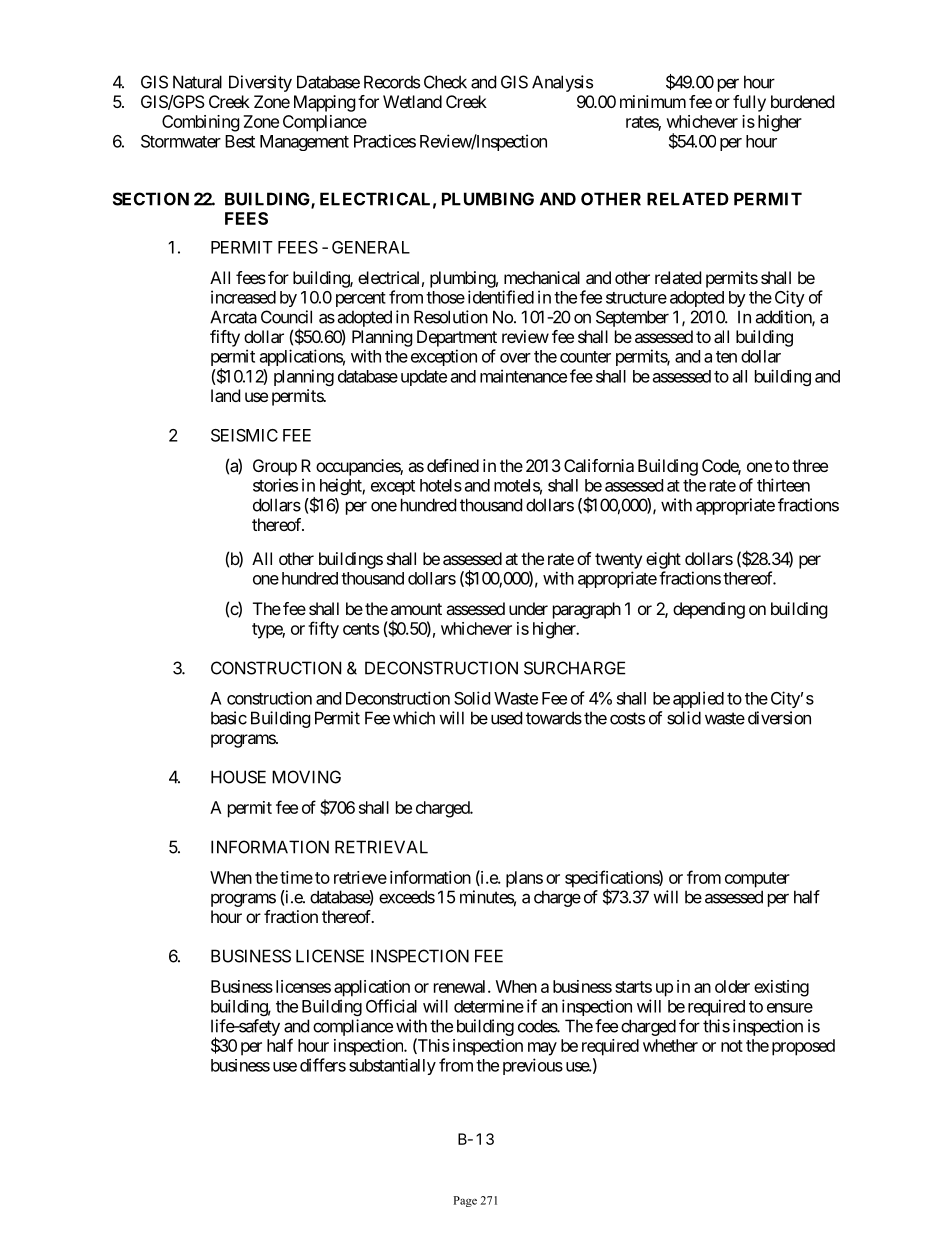 The width and height of the page is (952, 1233). What do you see at coordinates (381, 847) in the page?
I see `RETRIEVAL` at bounding box center [381, 847].
